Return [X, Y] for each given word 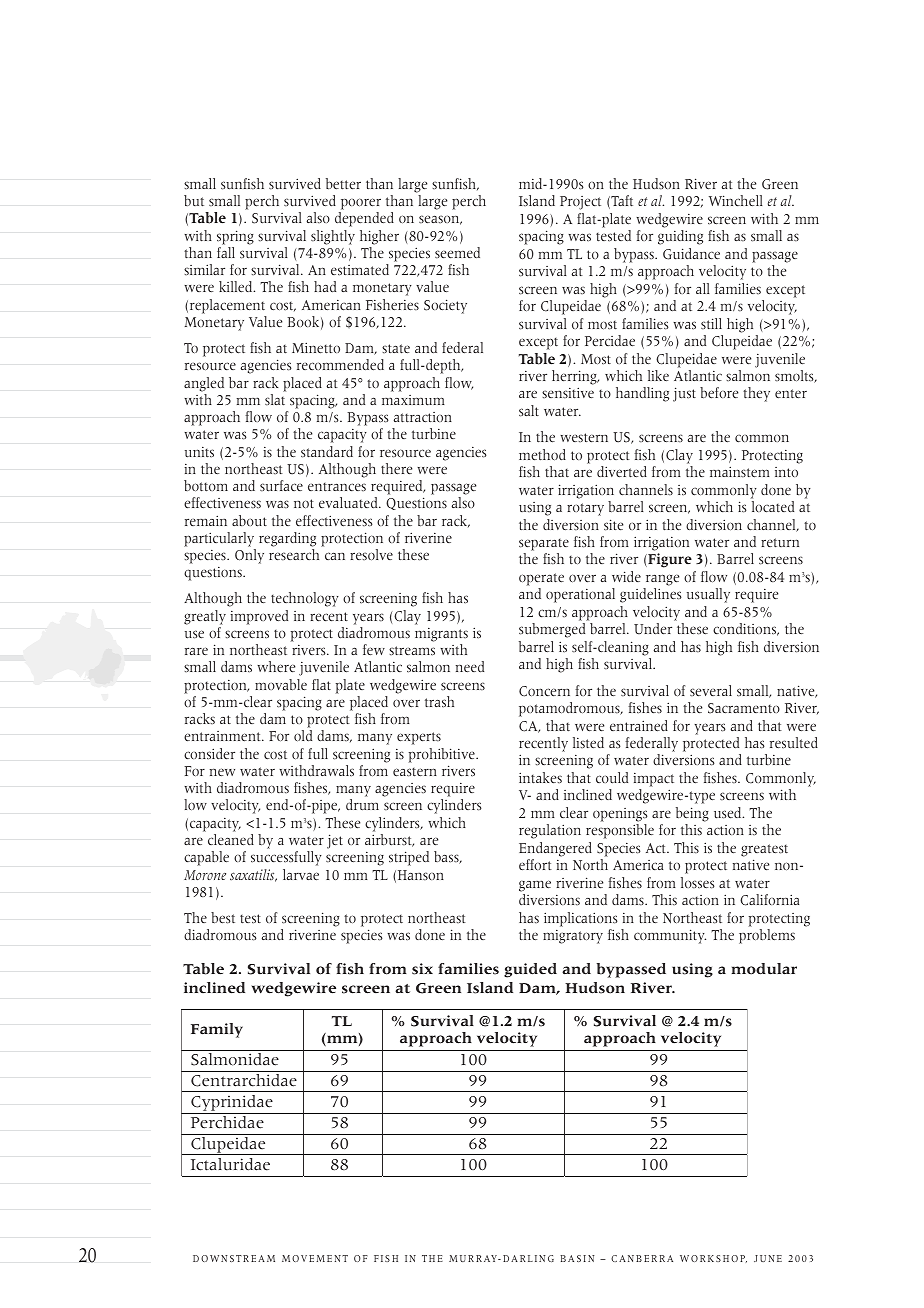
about [249, 521]
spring [235, 237]
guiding [680, 237]
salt [529, 411]
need [470, 666]
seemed [457, 253]
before [719, 392]
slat [275, 400]
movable [281, 684]
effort [535, 864]
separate [544, 545]
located [773, 507]
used [729, 813]
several [711, 691]
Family [217, 1030]
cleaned [231, 839]
